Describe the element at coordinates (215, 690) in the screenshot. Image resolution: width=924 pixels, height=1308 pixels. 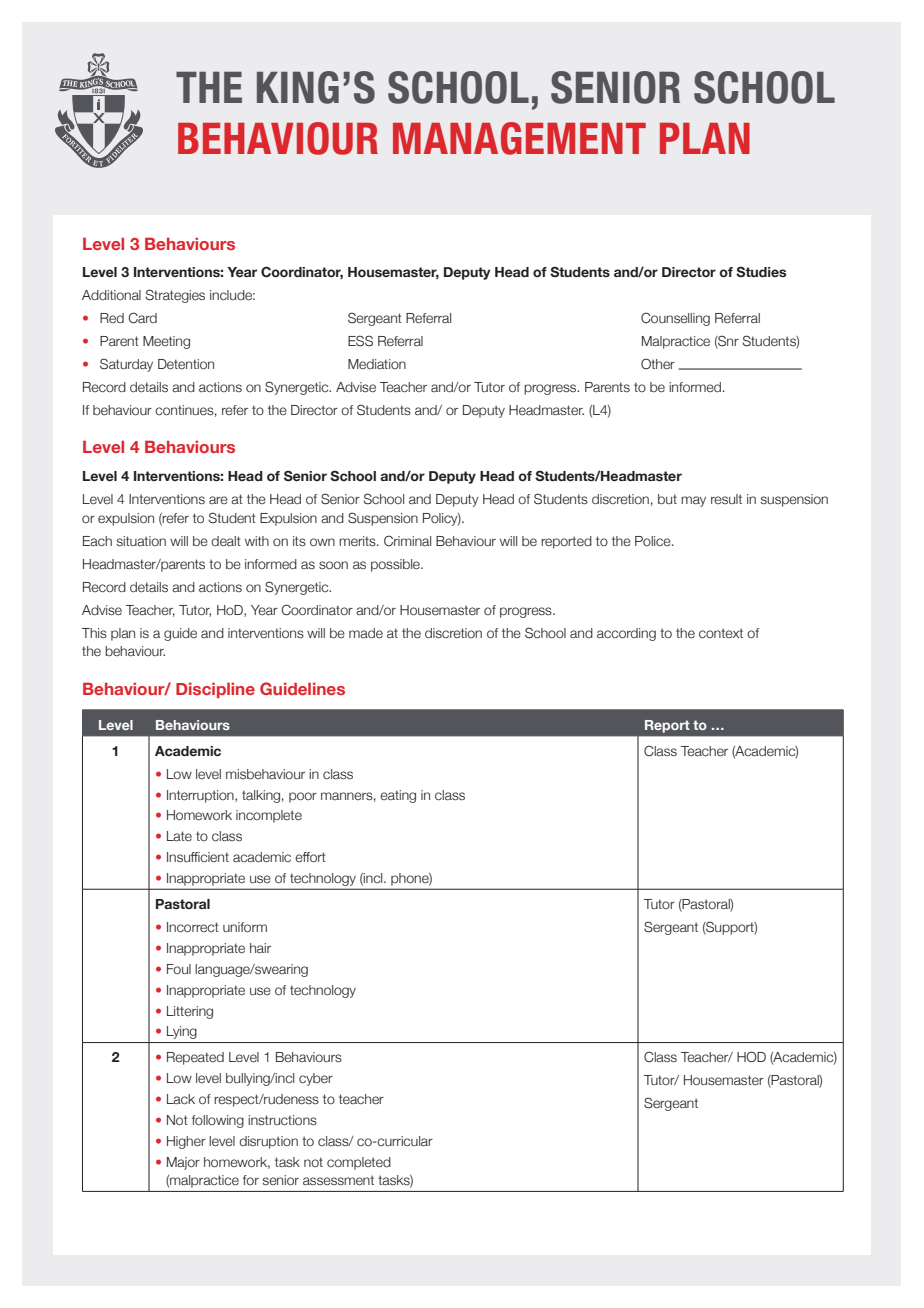
I see `Discipline` at that location.
